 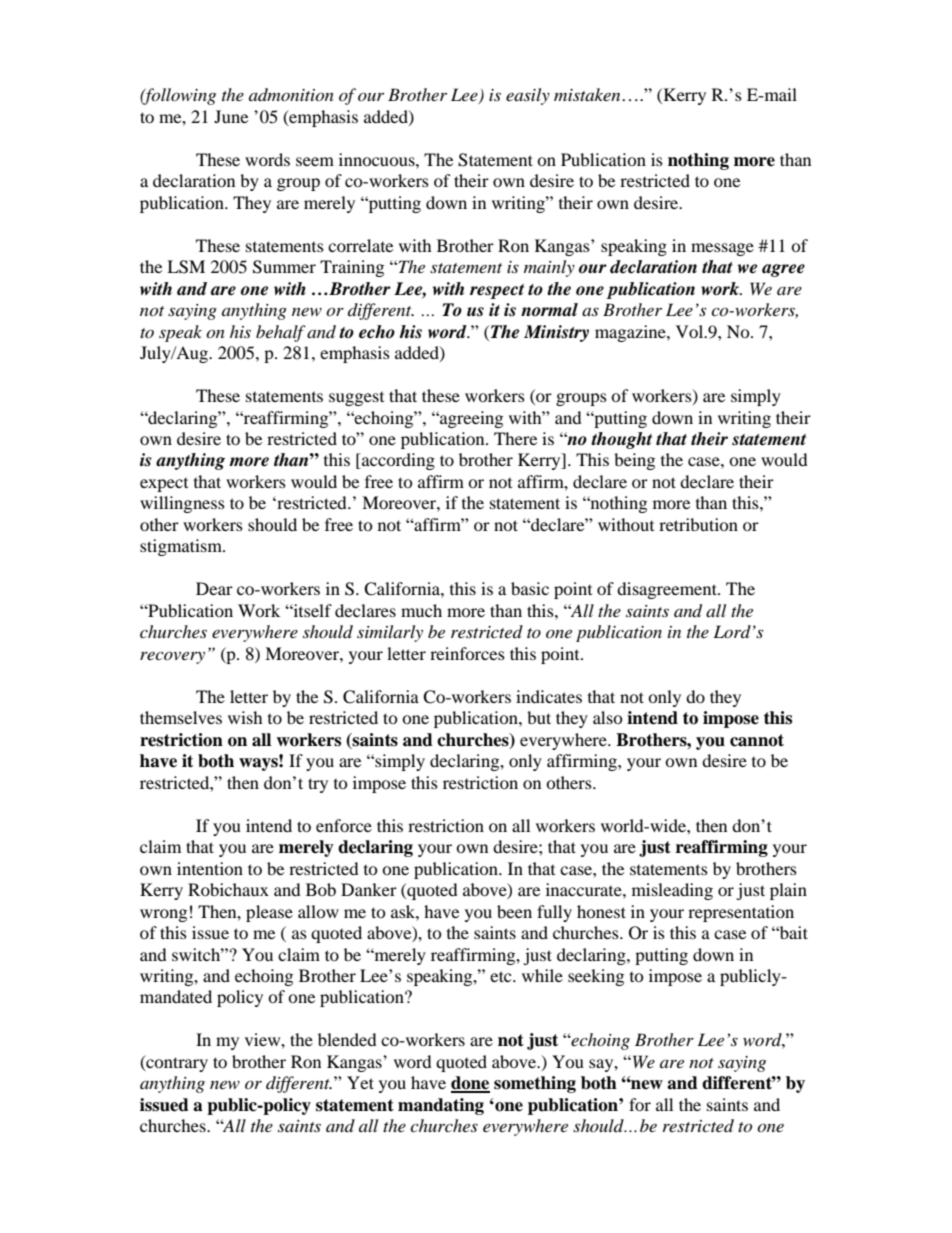 I want to click on much, so click(x=421, y=610).
